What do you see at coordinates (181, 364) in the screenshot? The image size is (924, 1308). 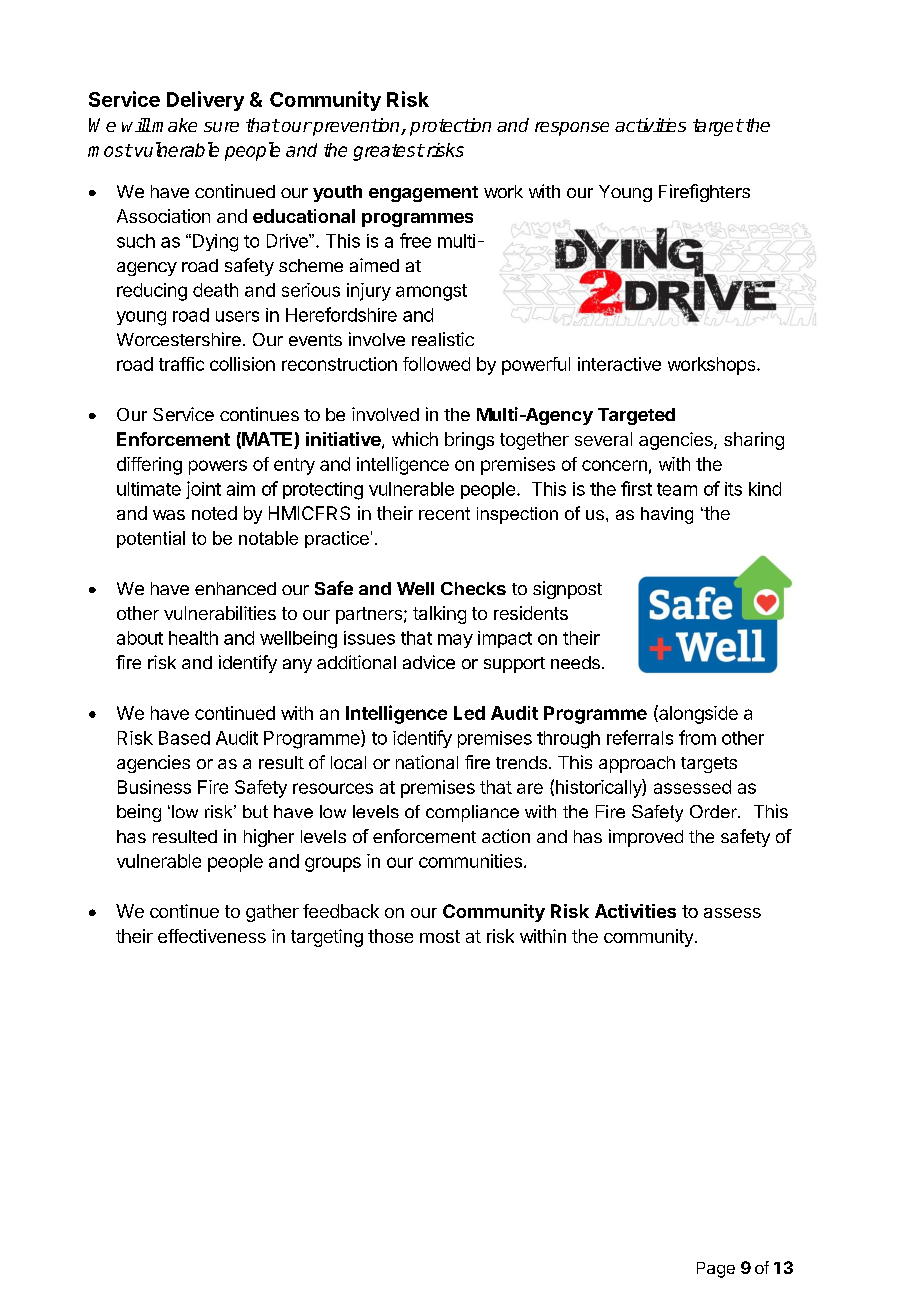 I see `traffic` at bounding box center [181, 364].
